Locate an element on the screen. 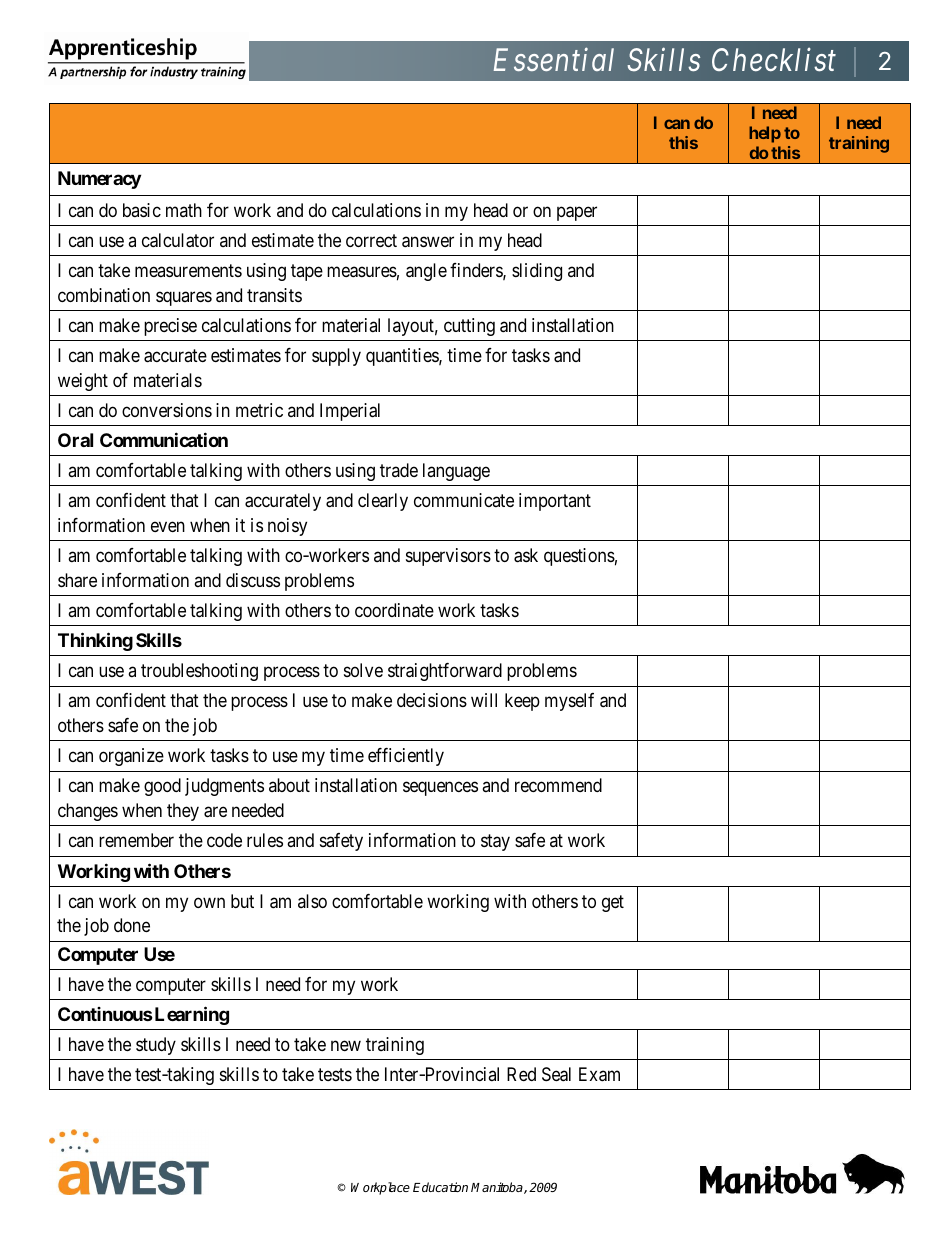 This screenshot has height=1233, width=952. important is located at coordinates (555, 502).
